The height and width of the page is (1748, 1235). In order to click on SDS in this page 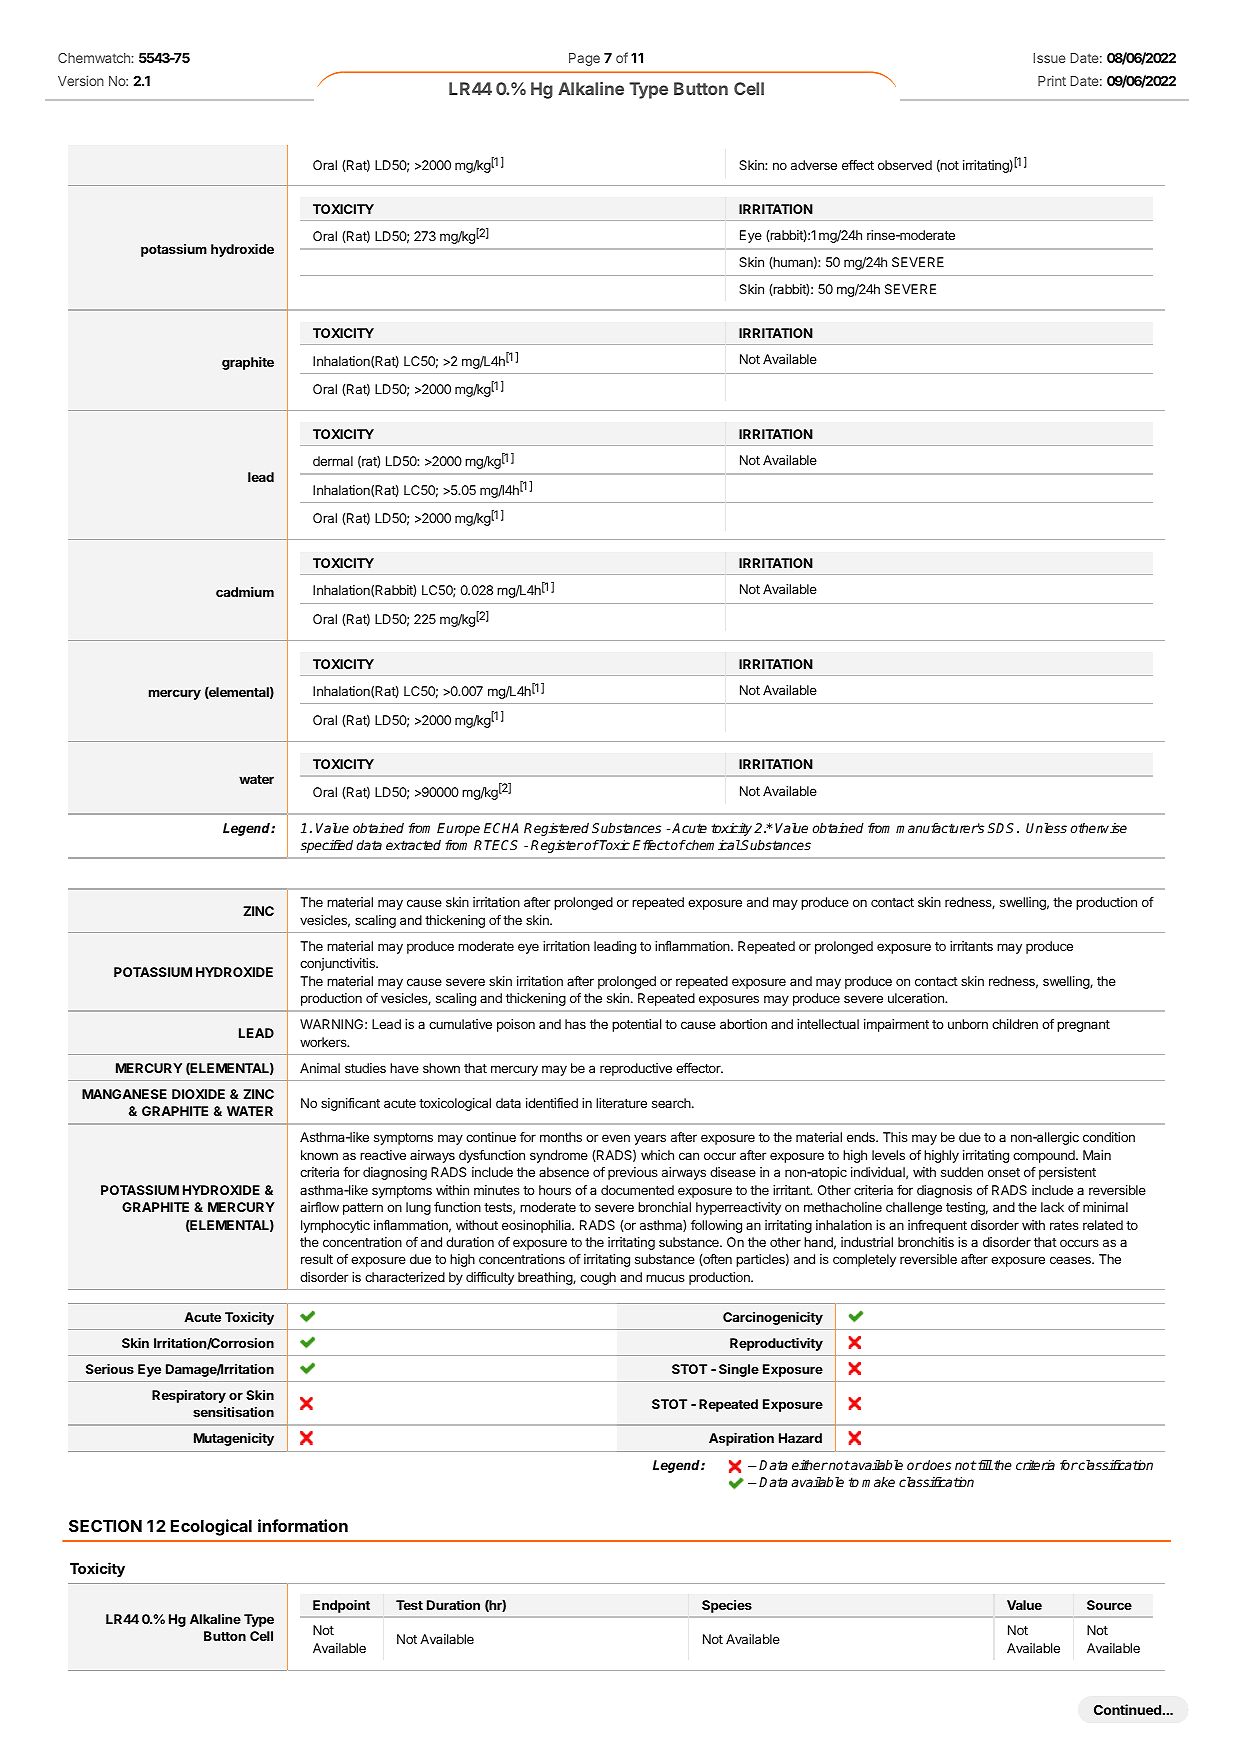, I will do `click(1003, 828)`.
